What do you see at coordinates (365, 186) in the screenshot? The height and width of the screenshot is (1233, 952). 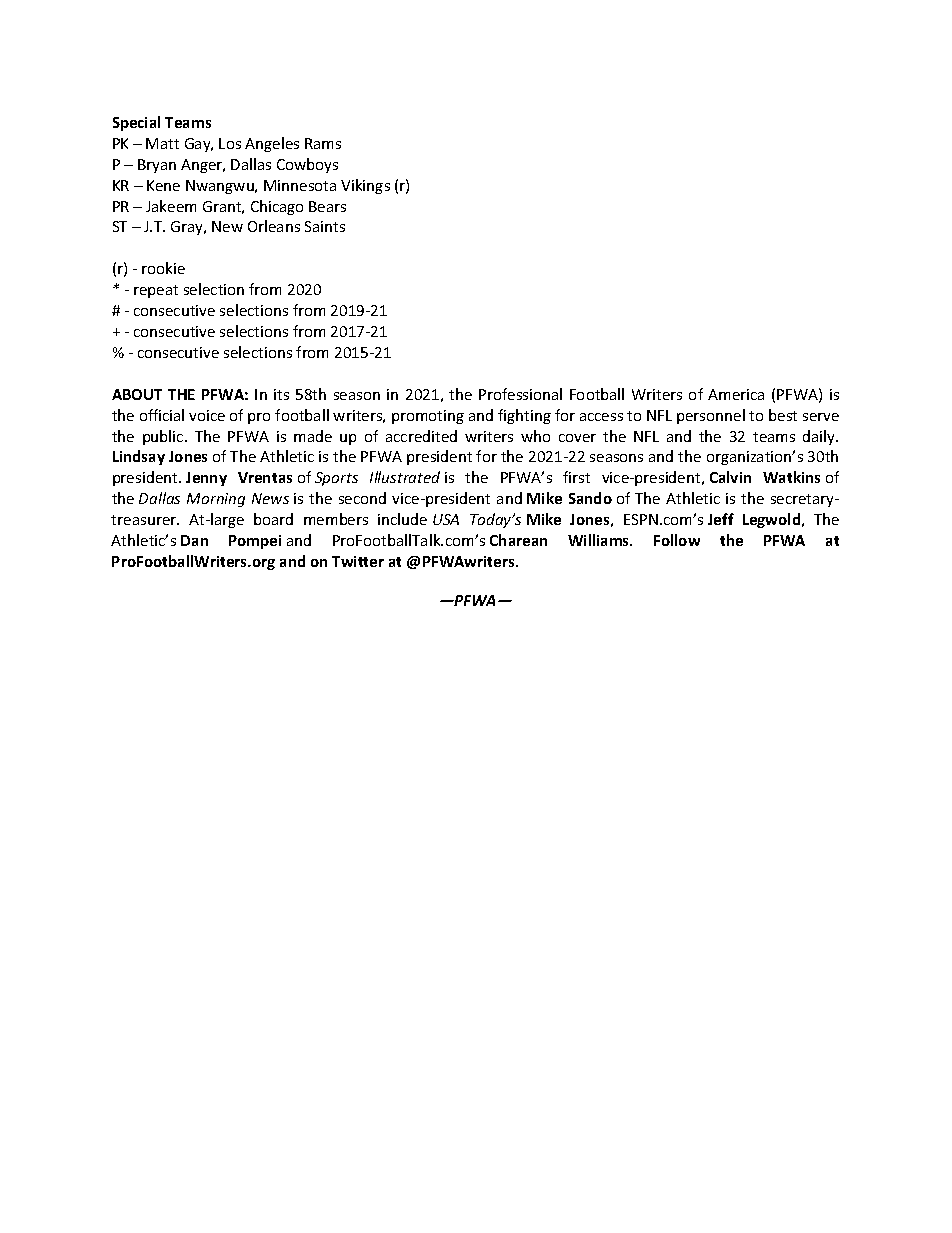 I see `Vikings` at bounding box center [365, 186].
